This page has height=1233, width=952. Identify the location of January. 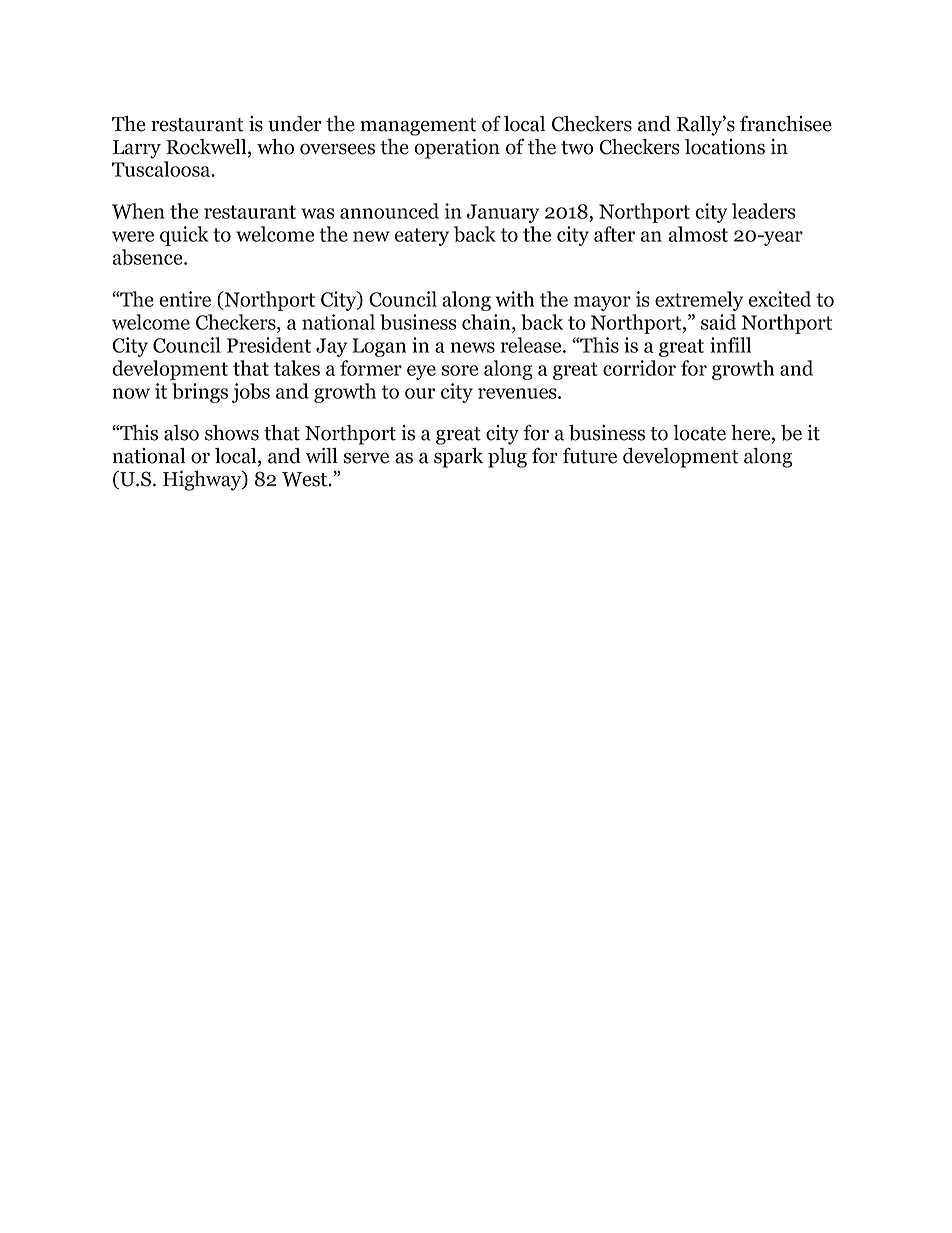
(503, 213).
